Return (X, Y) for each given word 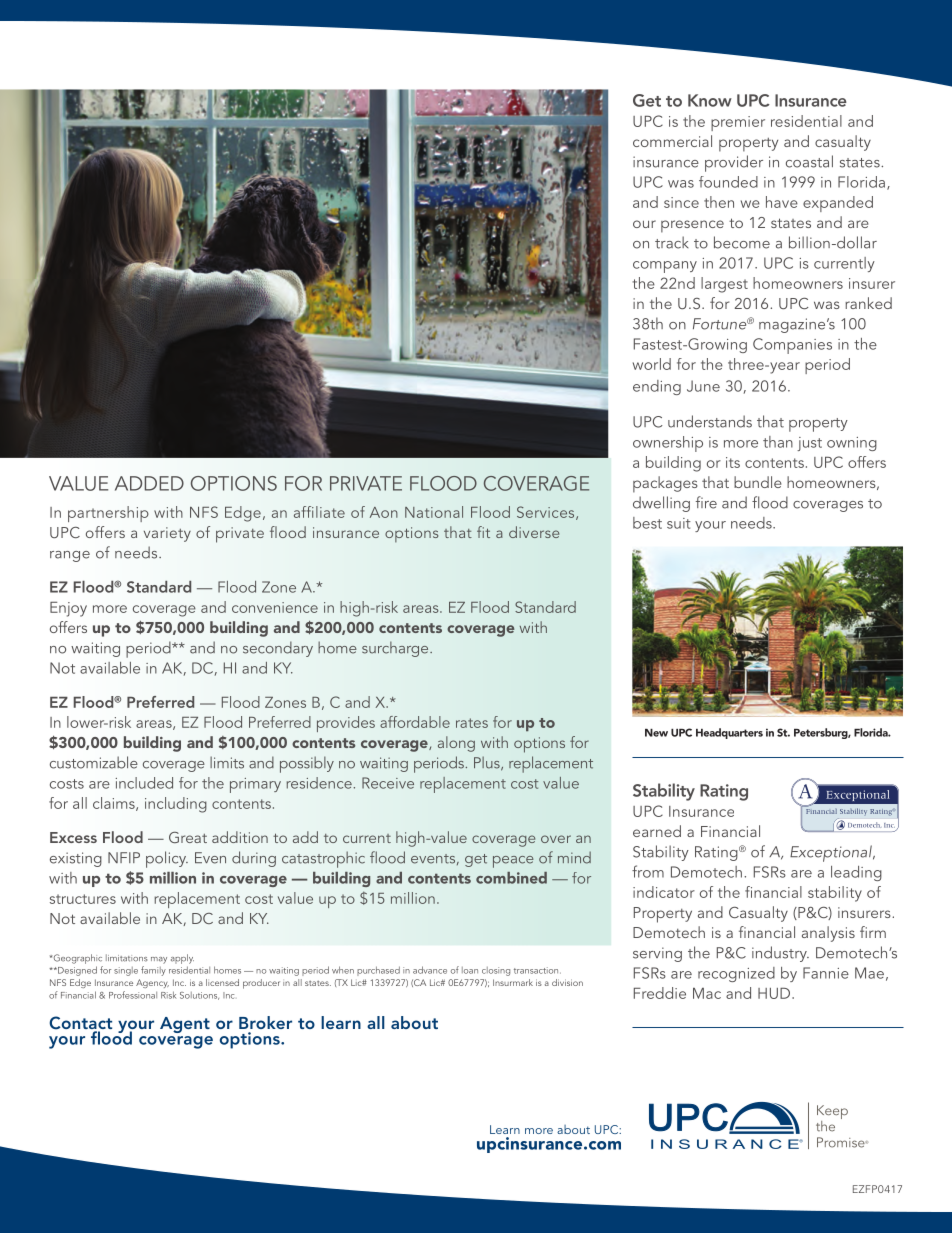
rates (472, 723)
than (778, 442)
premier (738, 123)
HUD (774, 993)
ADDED (149, 483)
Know (710, 100)
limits (227, 762)
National (434, 512)
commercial (672, 141)
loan (470, 970)
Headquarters (729, 733)
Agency (152, 983)
